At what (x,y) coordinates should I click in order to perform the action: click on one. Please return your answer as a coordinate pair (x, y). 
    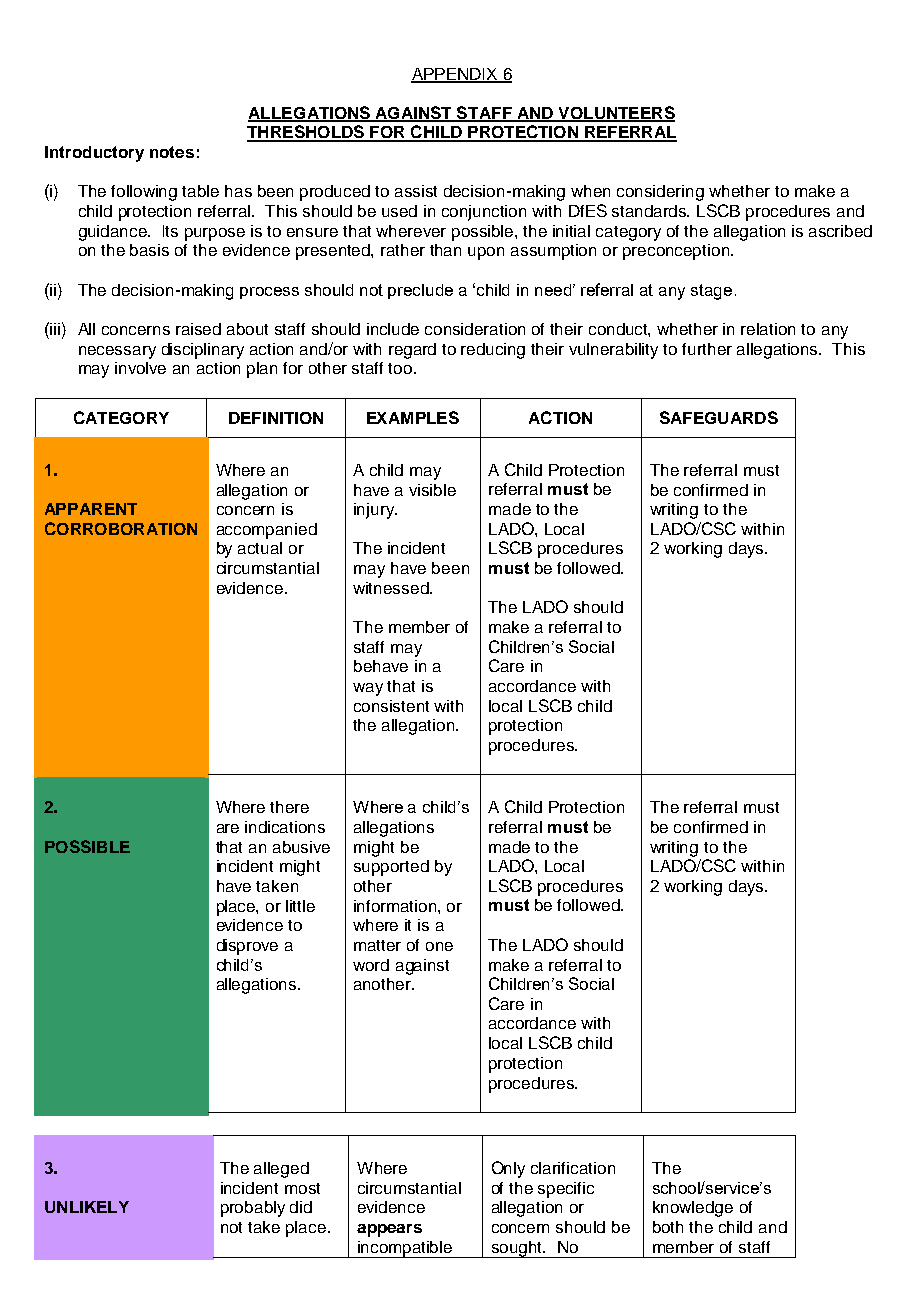
    Looking at the image, I should click on (439, 946).
